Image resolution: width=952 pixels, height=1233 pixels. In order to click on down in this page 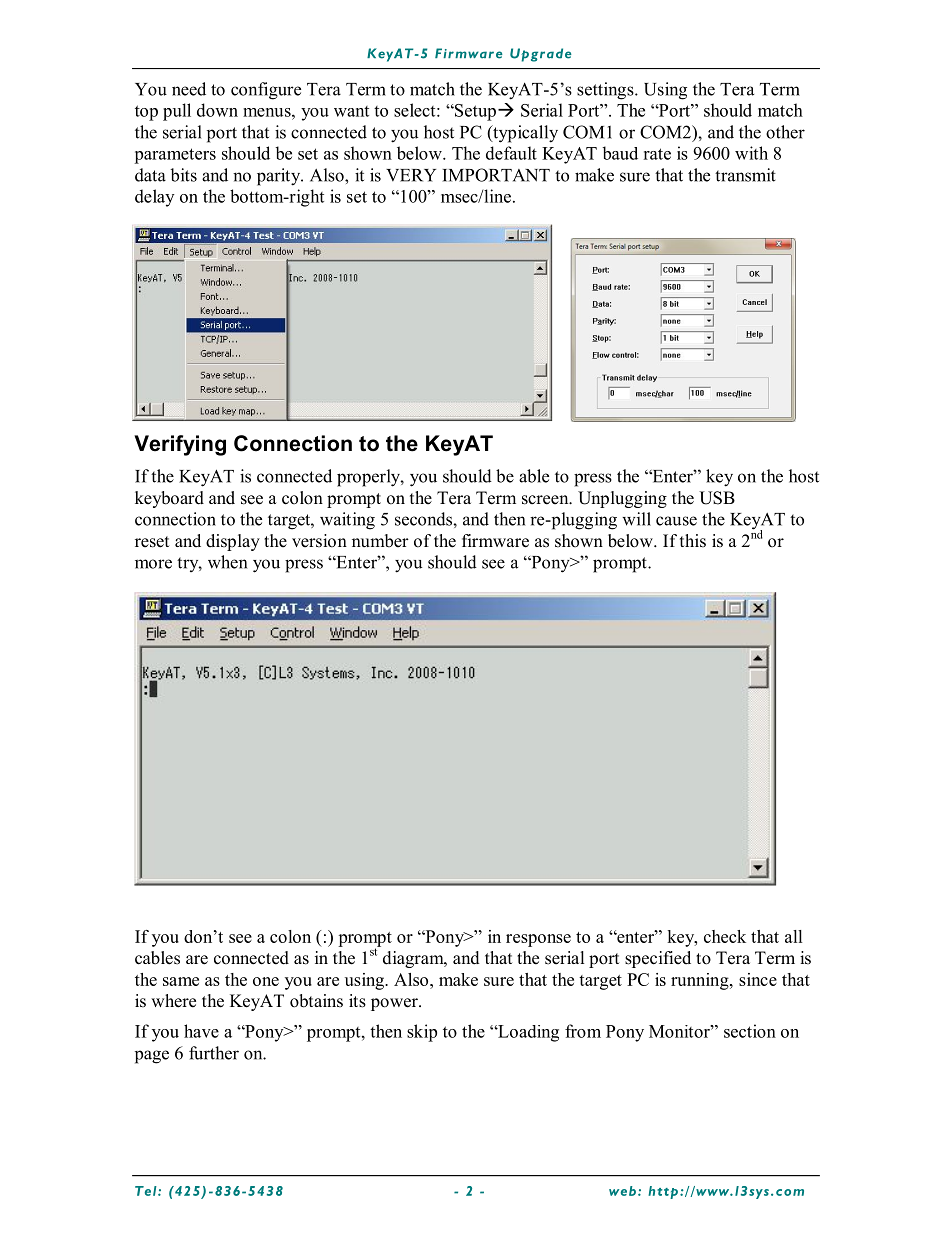, I will do `click(217, 110)`.
